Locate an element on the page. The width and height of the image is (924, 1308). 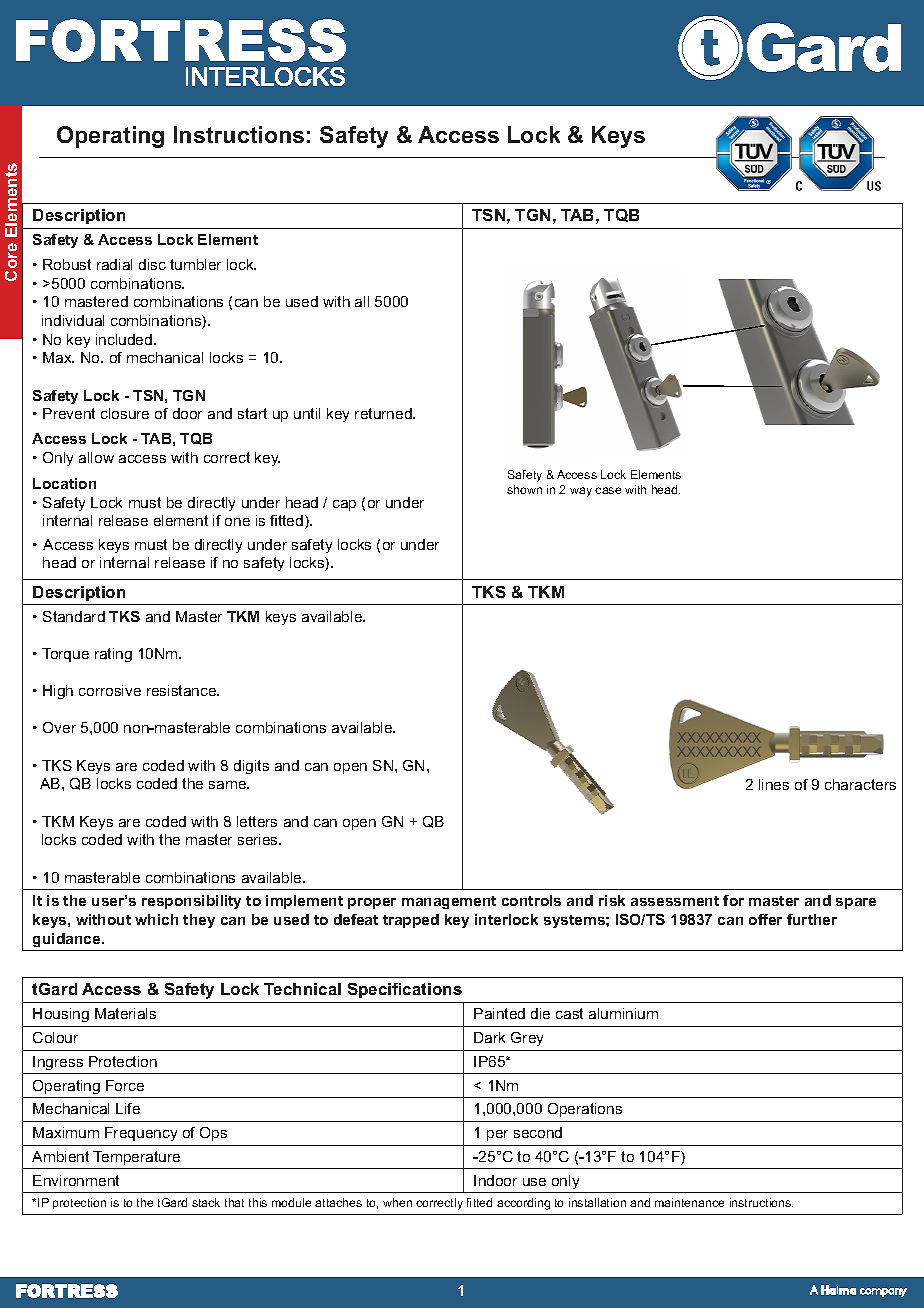
digits is located at coordinates (251, 767).
